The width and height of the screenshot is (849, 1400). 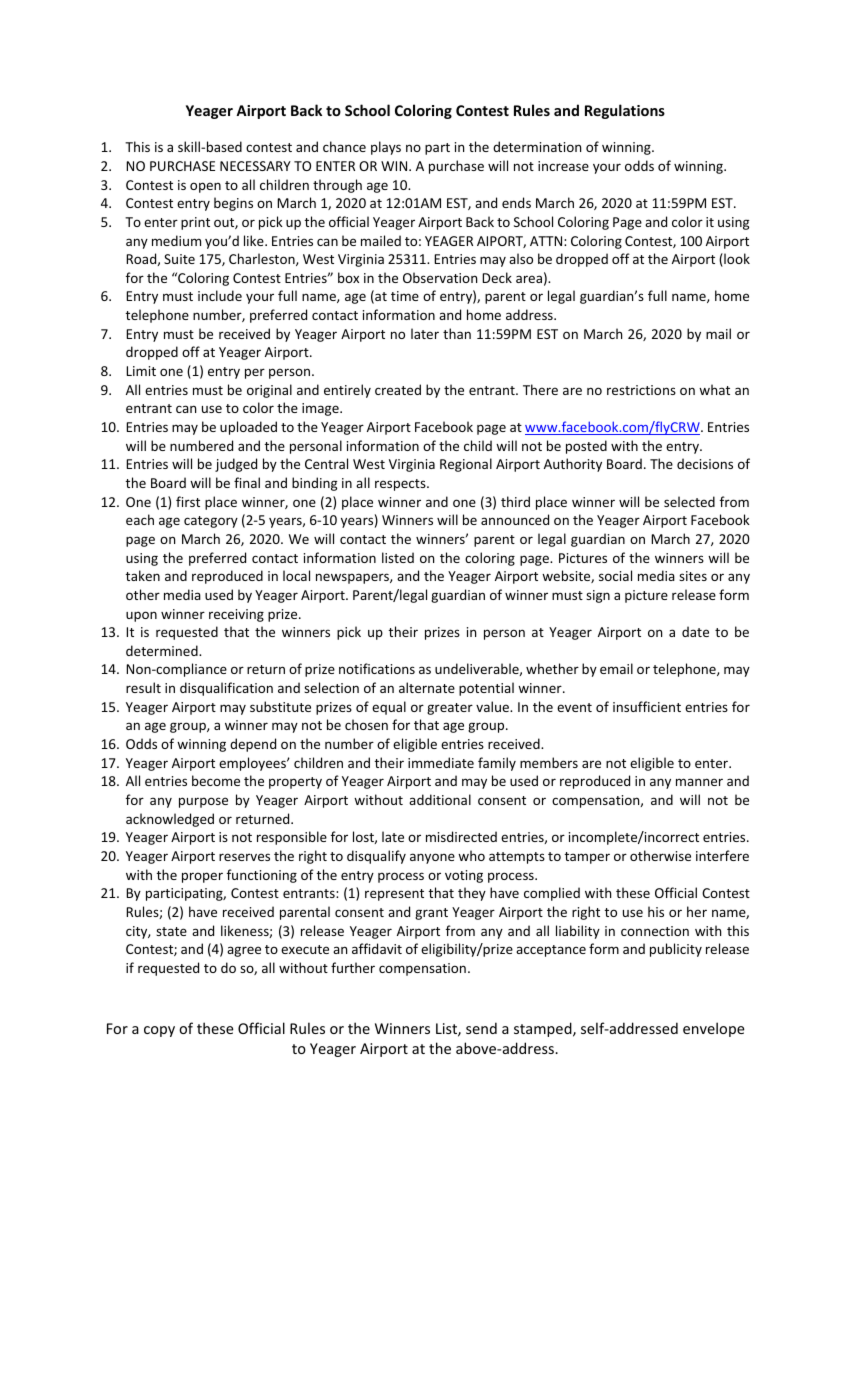 What do you see at coordinates (159, 1031) in the screenshot?
I see `copy` at bounding box center [159, 1031].
